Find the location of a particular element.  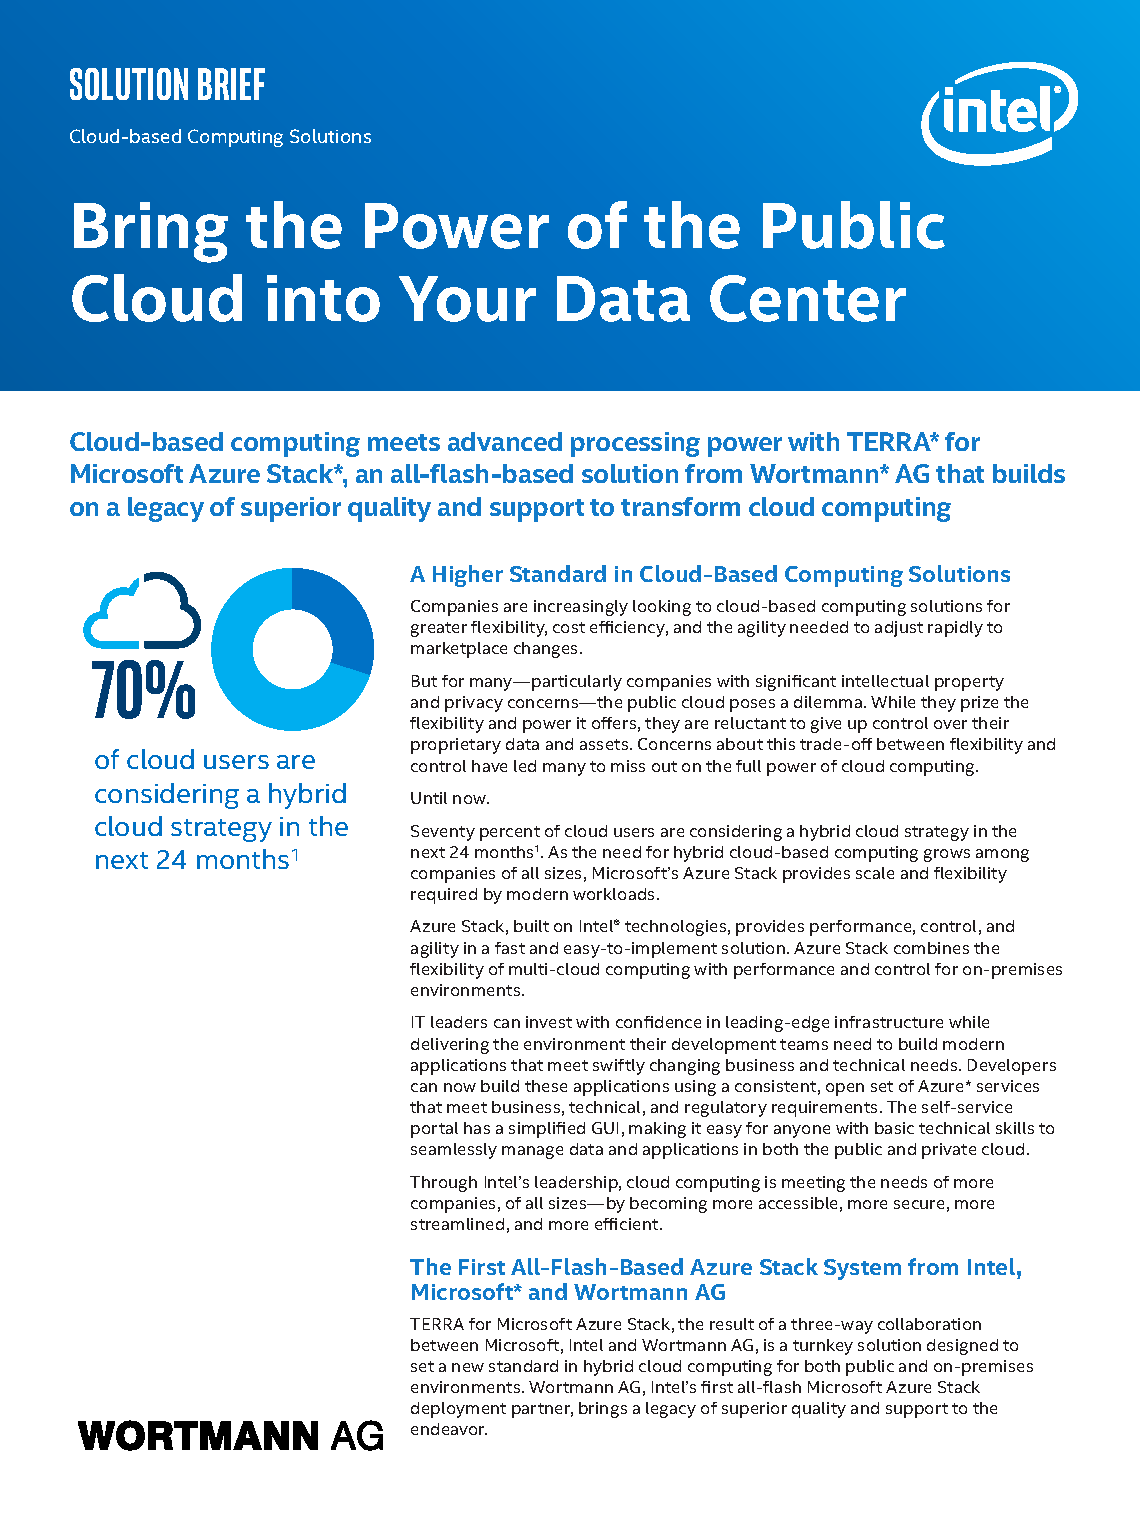

basic is located at coordinates (894, 1128).
